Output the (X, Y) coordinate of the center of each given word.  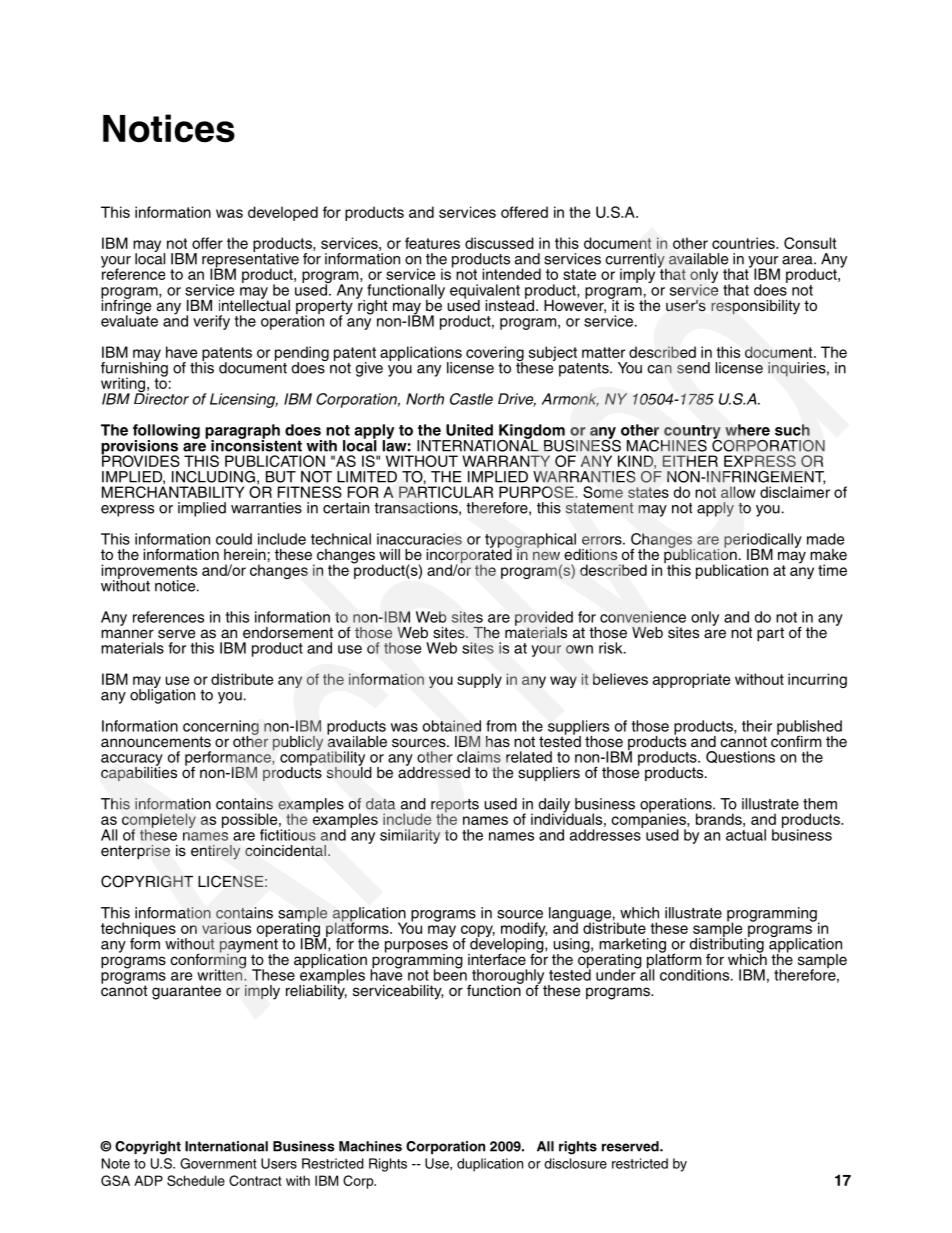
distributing (727, 945)
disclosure (575, 1163)
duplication (490, 1165)
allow (738, 492)
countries (744, 243)
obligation (162, 695)
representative (250, 260)
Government (218, 1163)
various (226, 928)
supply (479, 680)
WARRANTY (506, 461)
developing (507, 945)
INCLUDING (213, 477)
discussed (499, 243)
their (757, 726)
